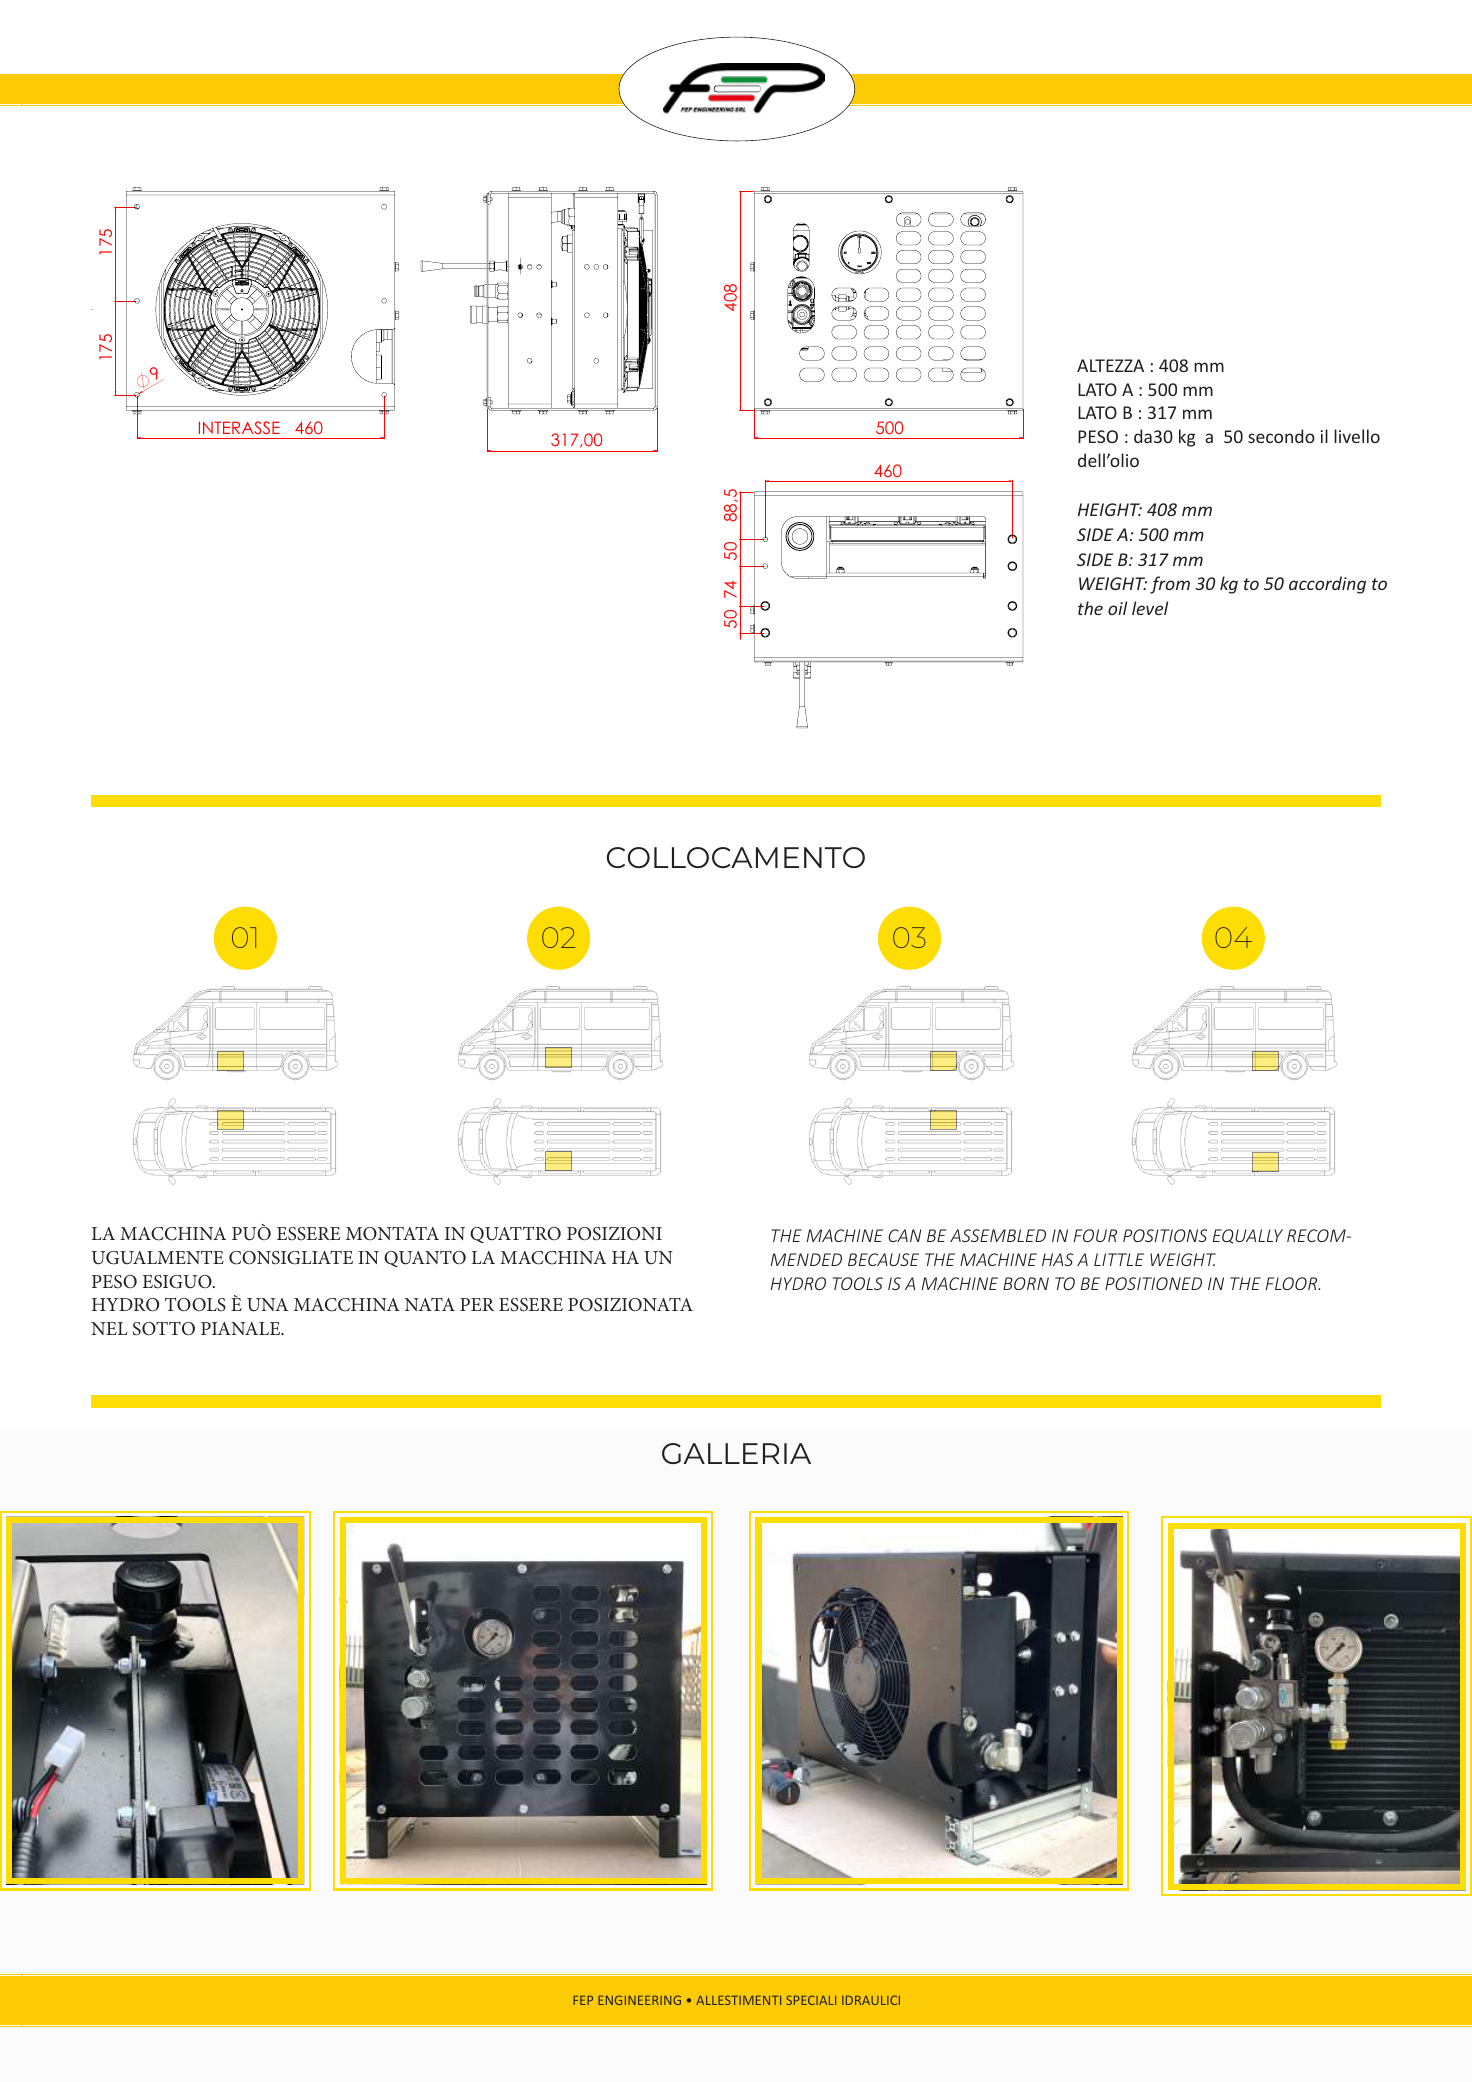 The height and width of the screenshot is (2082, 1472). What do you see at coordinates (1165, 1235) in the screenshot?
I see `POSITIONS` at bounding box center [1165, 1235].
